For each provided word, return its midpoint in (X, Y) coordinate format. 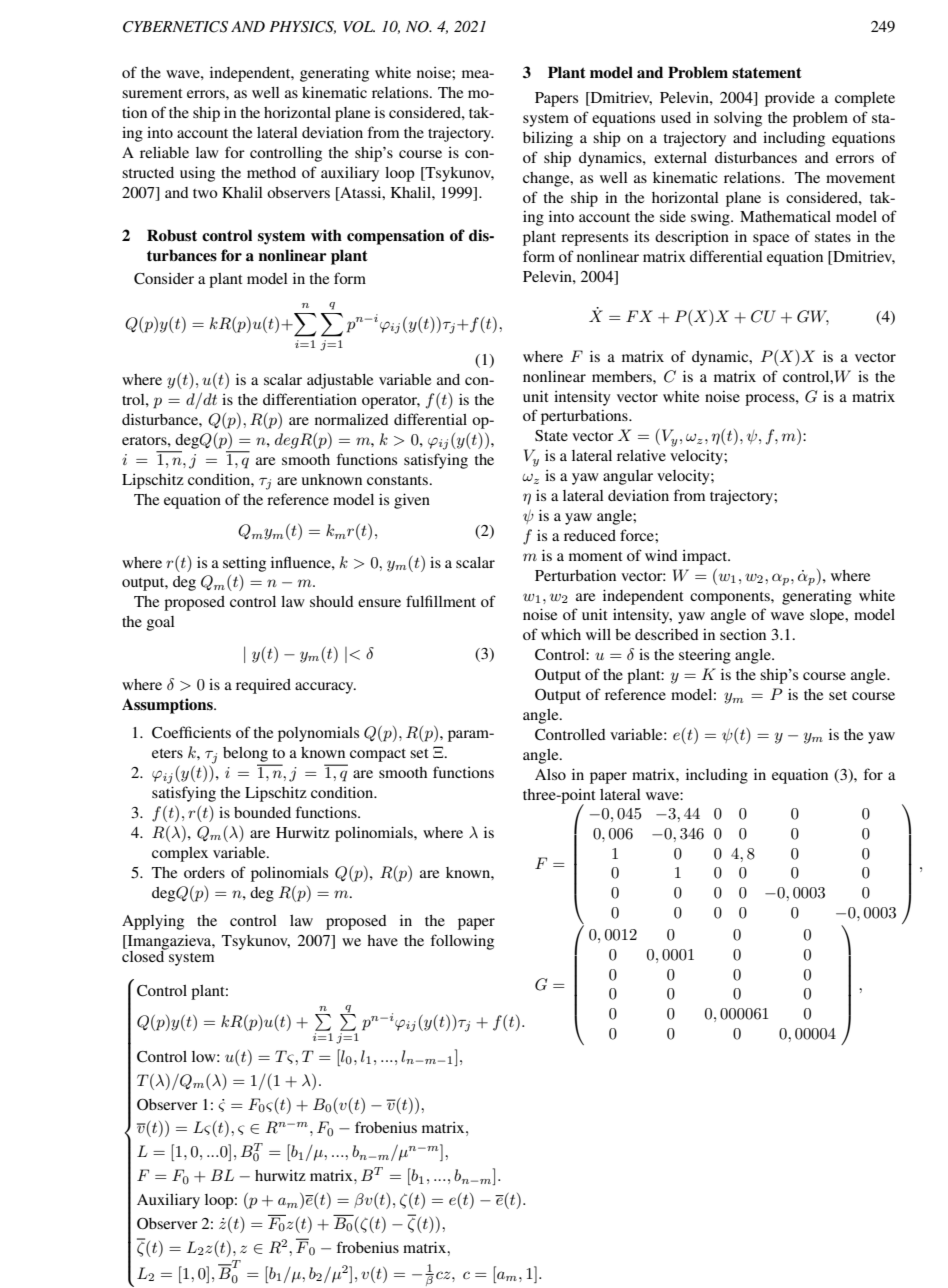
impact (706, 557)
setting (244, 564)
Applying (153, 922)
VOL (359, 27)
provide (790, 99)
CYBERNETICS (175, 27)
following (462, 942)
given (412, 501)
